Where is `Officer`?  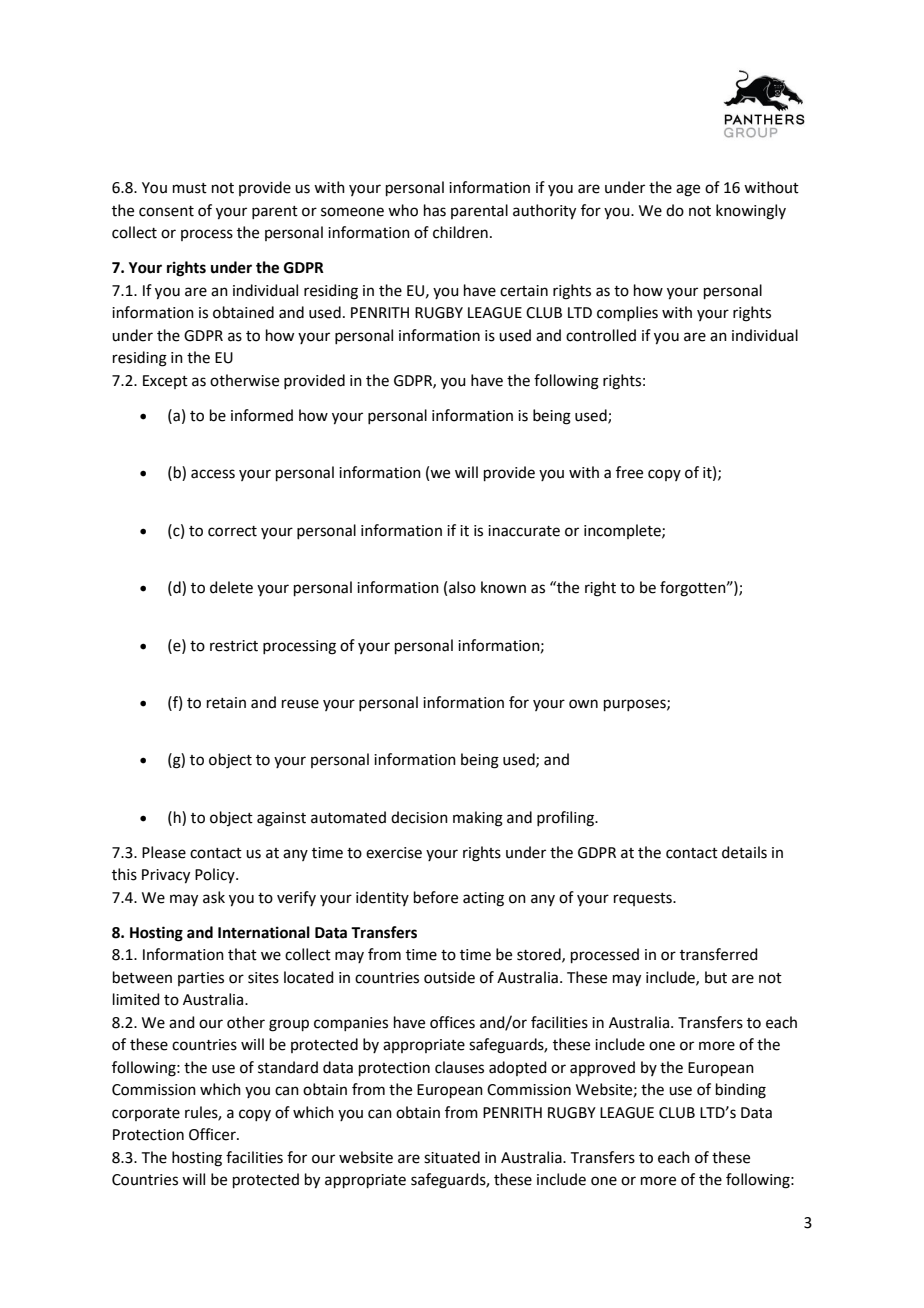
Officer is located at coordinates (213, 1134).
